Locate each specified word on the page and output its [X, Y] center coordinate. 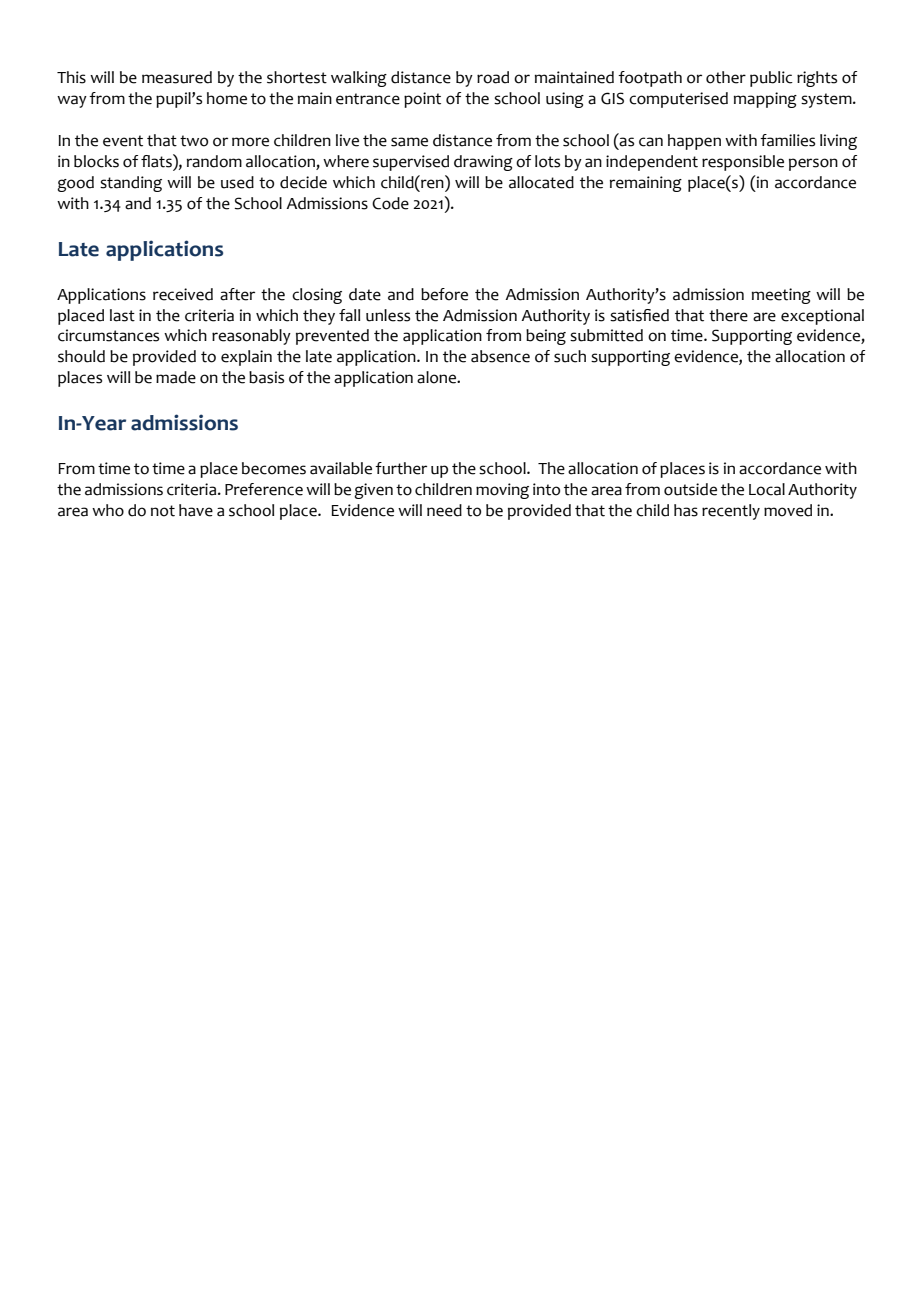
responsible [743, 163]
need [444, 510]
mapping [765, 100]
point [422, 100]
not [163, 511]
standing [131, 184]
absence [500, 356]
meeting [781, 296]
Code [390, 203]
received [183, 294]
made [176, 377]
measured [177, 77]
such [570, 356]
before [444, 294]
